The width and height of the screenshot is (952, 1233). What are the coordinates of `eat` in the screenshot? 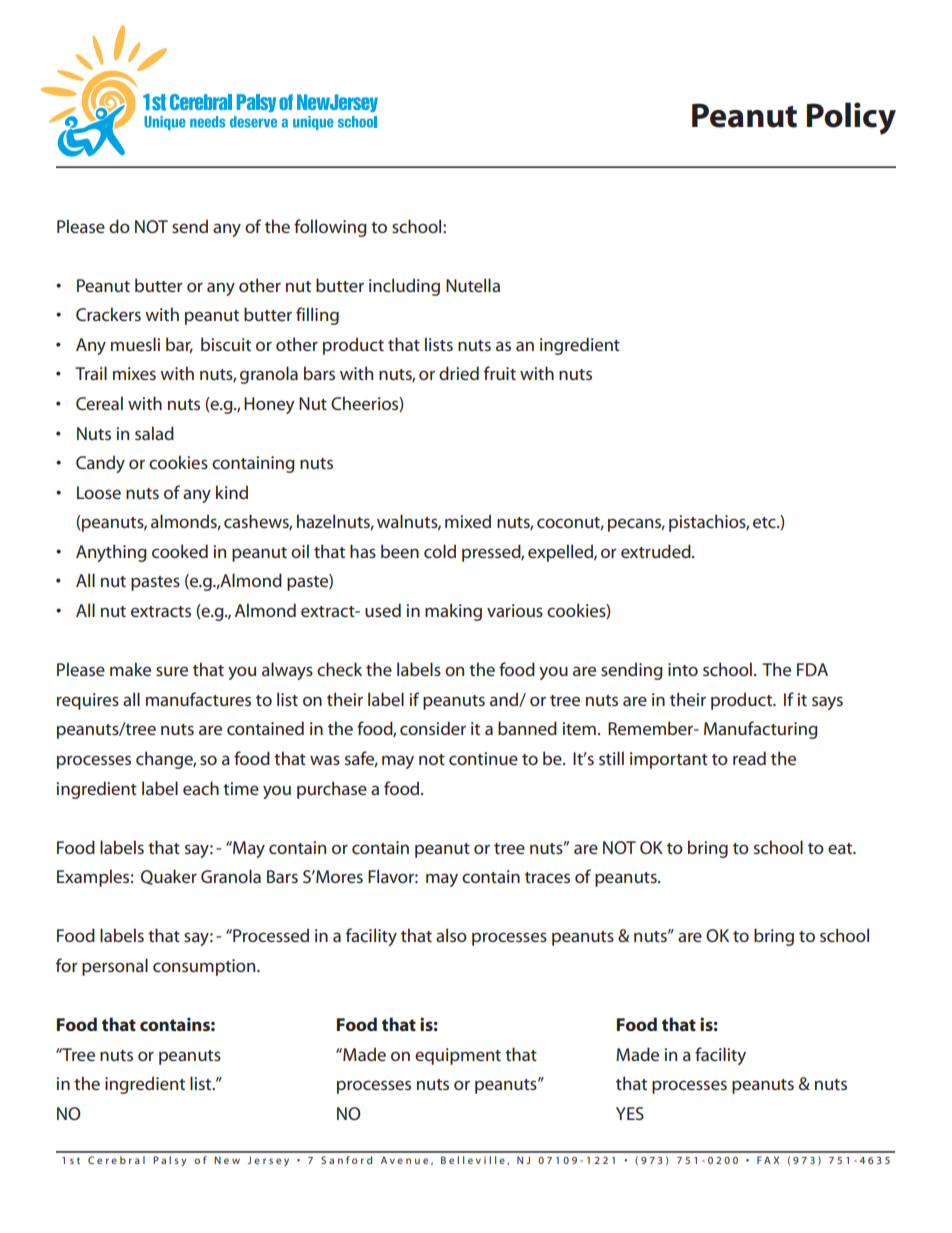 It's located at (841, 848).
